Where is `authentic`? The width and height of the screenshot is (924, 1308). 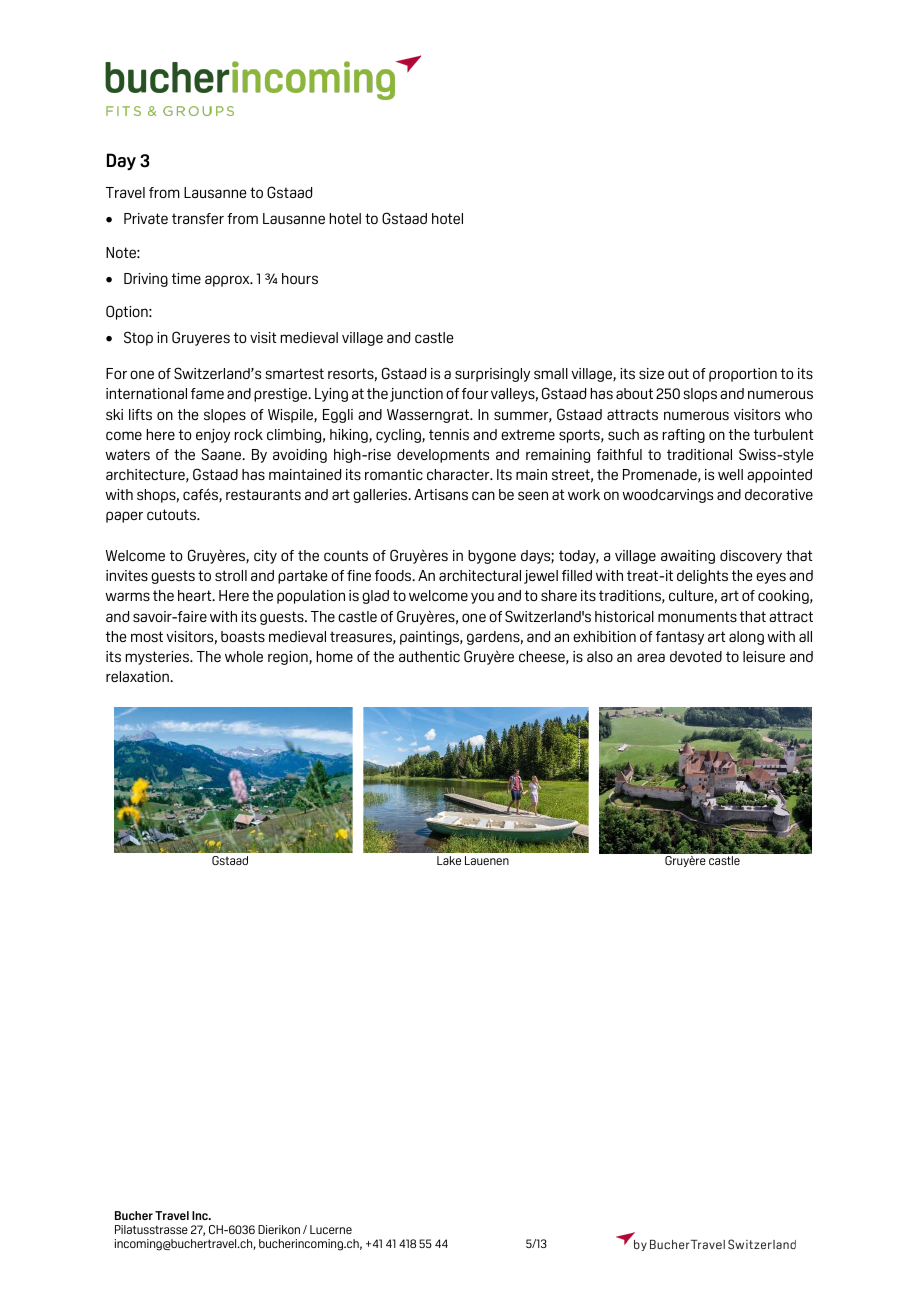
authentic is located at coordinates (429, 656).
